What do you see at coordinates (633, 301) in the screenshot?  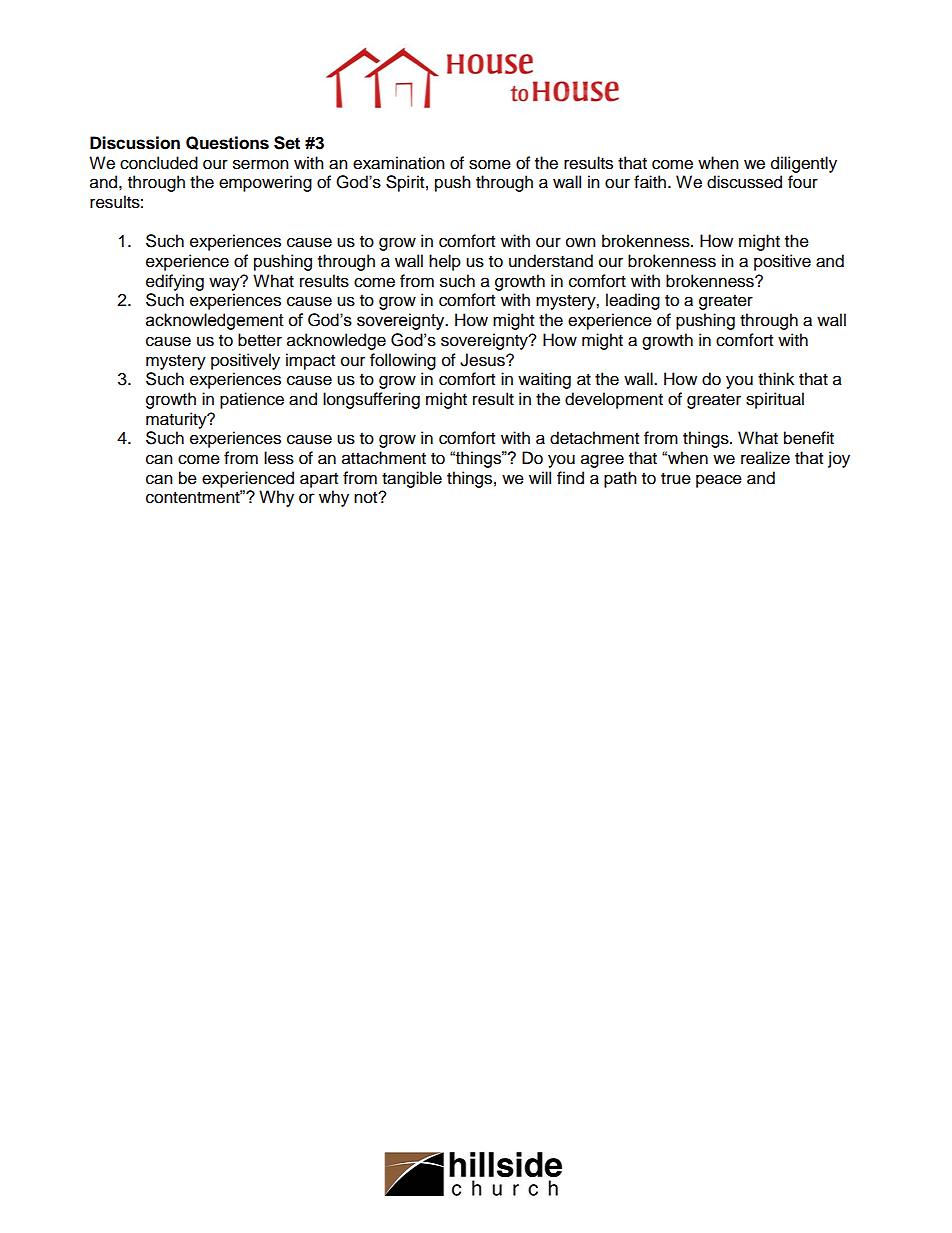 I see `leading` at bounding box center [633, 301].
